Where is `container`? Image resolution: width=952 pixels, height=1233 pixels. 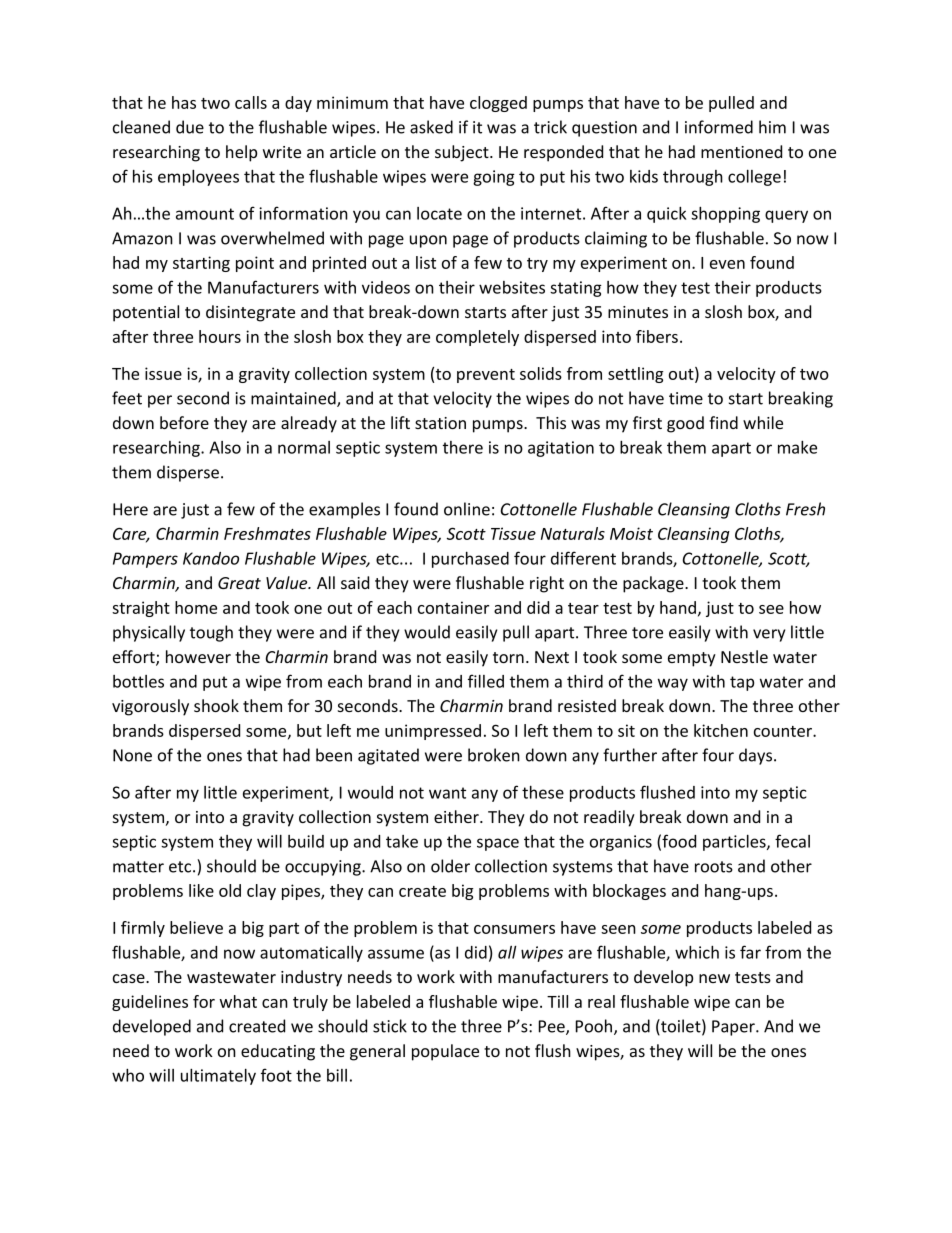
container is located at coordinates (453, 607).
